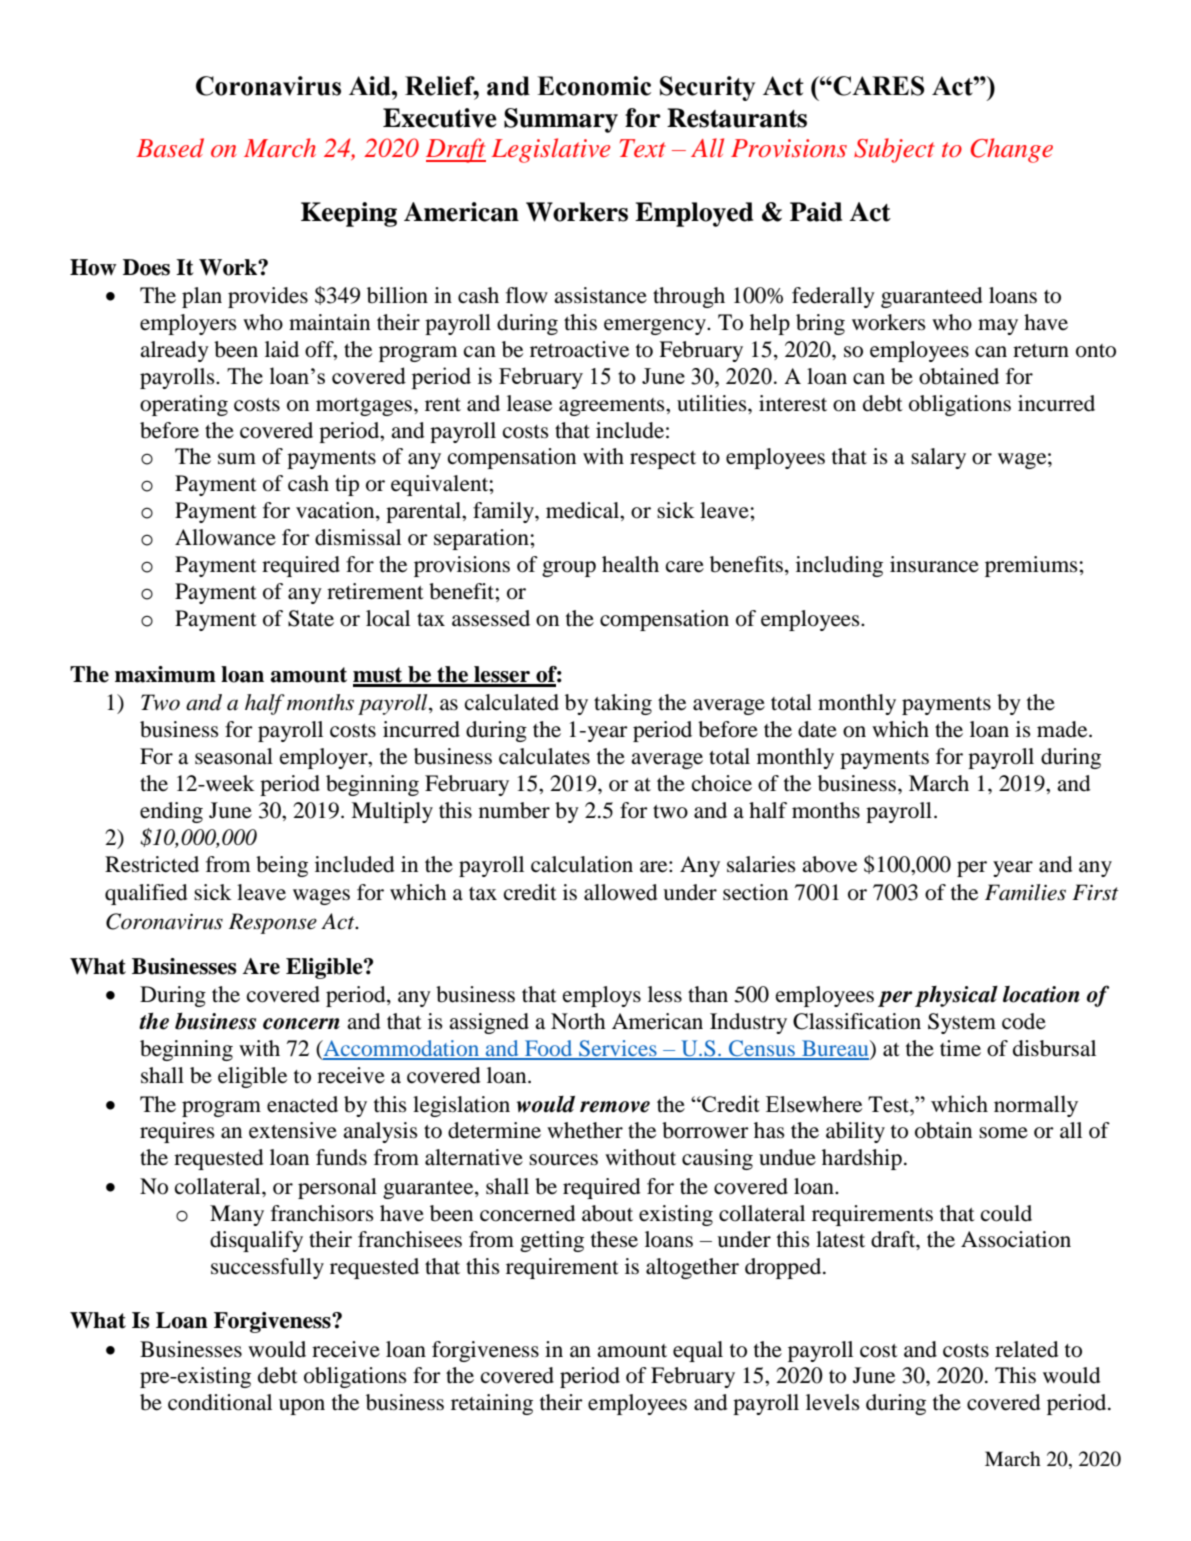 The width and height of the image is (1191, 1541). I want to click on maximum, so click(165, 674).
